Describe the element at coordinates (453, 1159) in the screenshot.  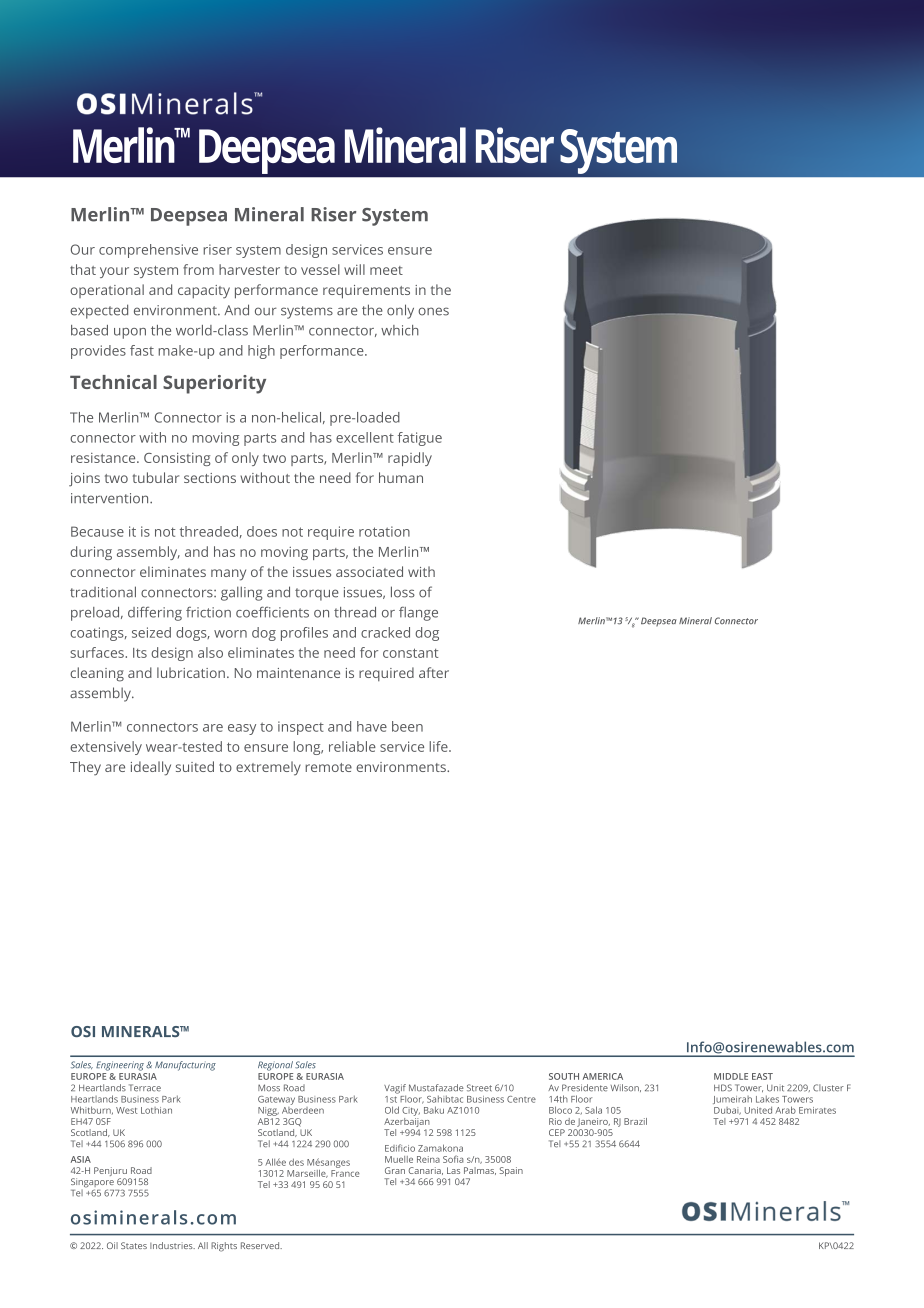
I see `Sofia` at that location.
